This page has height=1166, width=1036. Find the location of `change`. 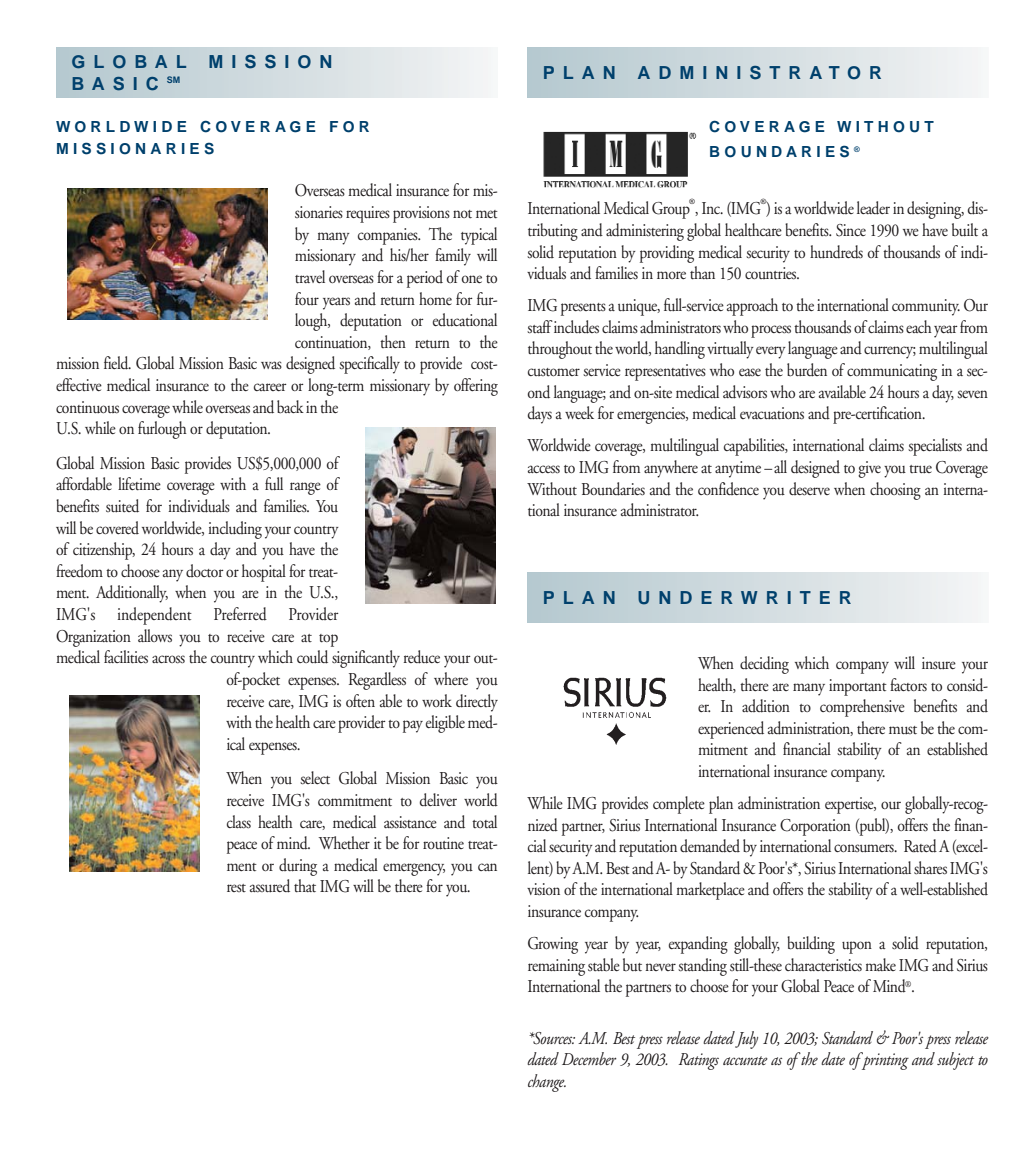

change is located at coordinates (547, 1083).
